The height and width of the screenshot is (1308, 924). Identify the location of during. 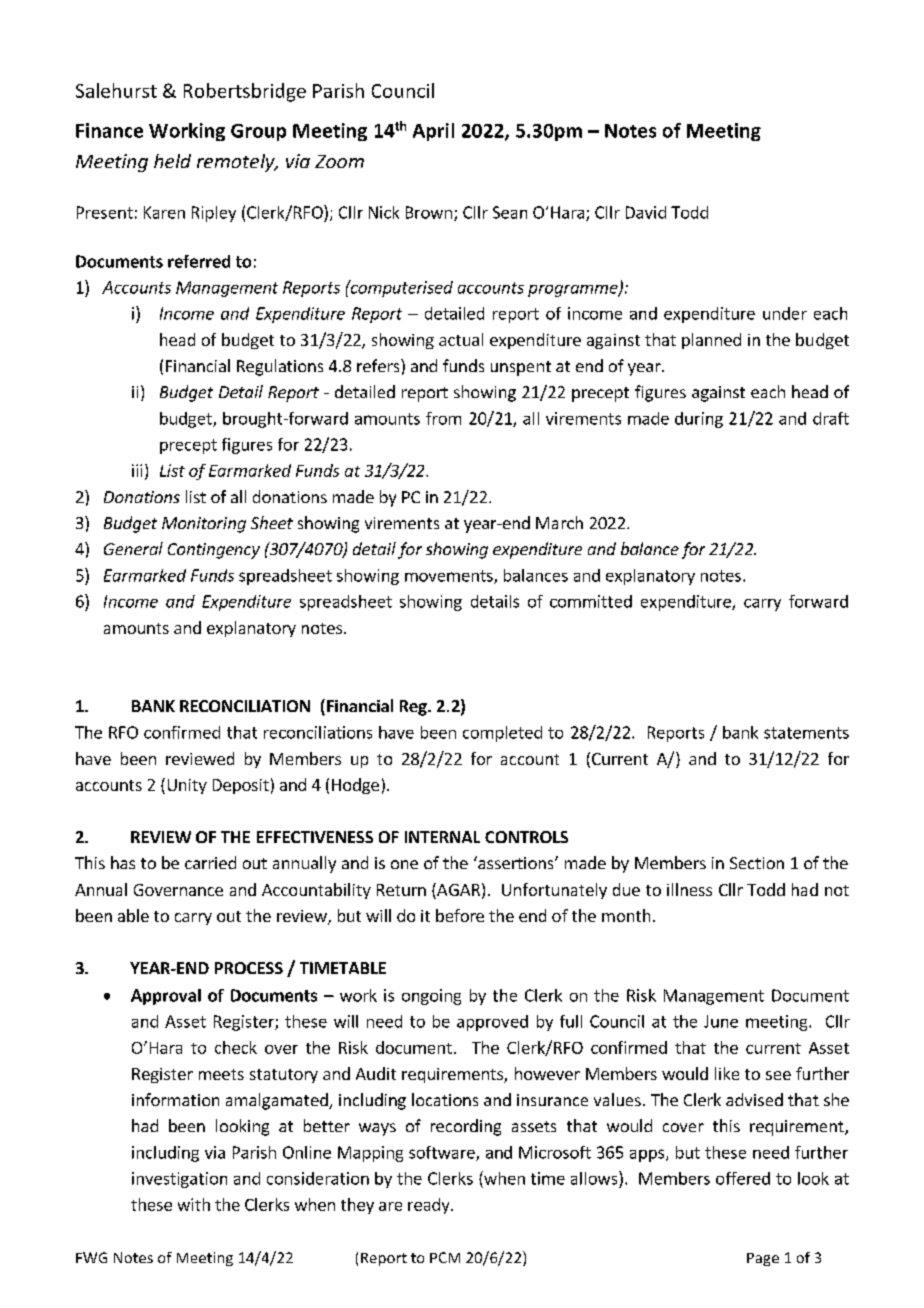
(699, 420).
